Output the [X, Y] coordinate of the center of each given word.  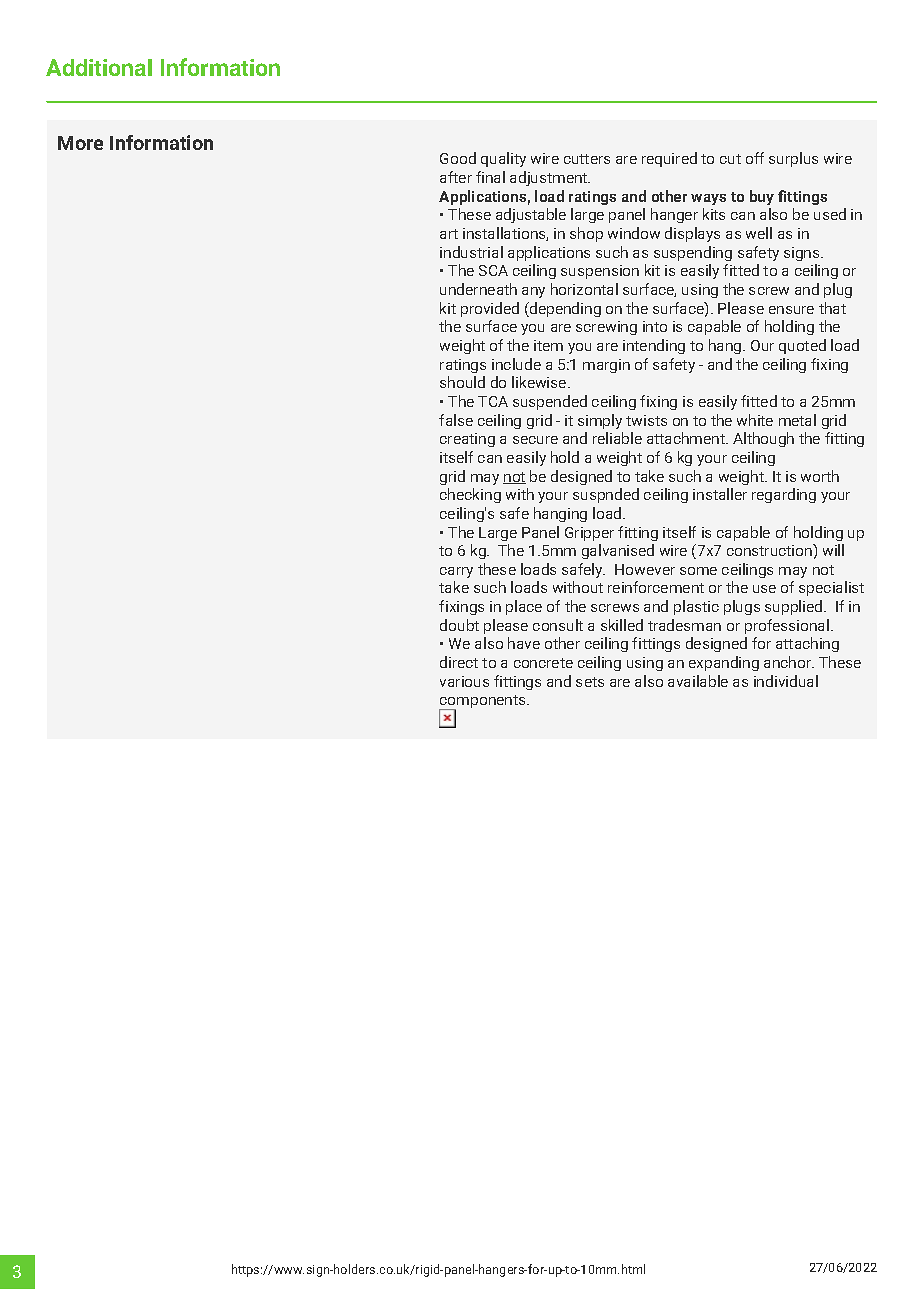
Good [458, 158]
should [462, 382]
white [755, 420]
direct [459, 662]
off [755, 158]
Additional [99, 67]
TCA [493, 401]
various [464, 681]
